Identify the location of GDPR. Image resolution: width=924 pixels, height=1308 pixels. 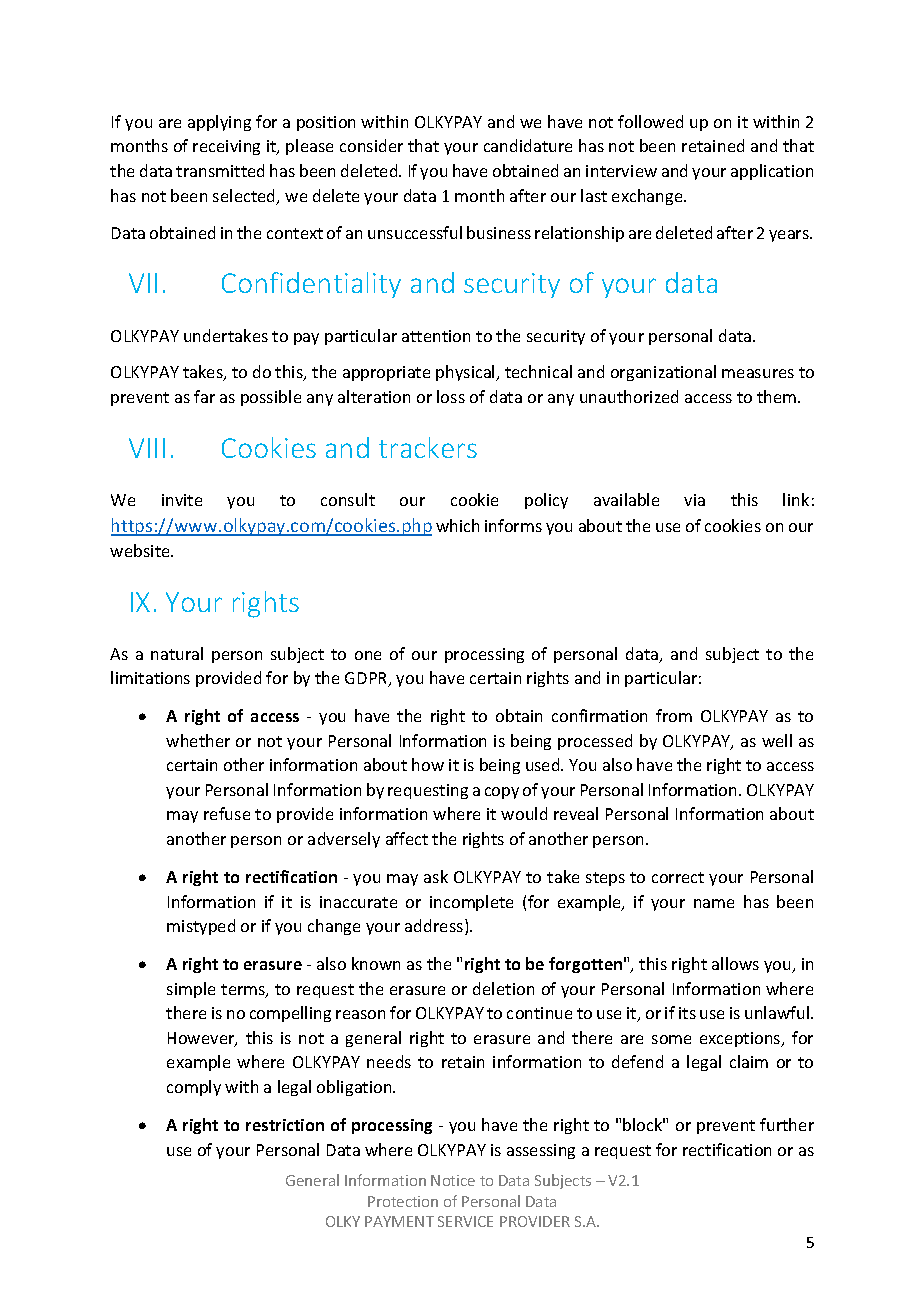
(367, 679).
